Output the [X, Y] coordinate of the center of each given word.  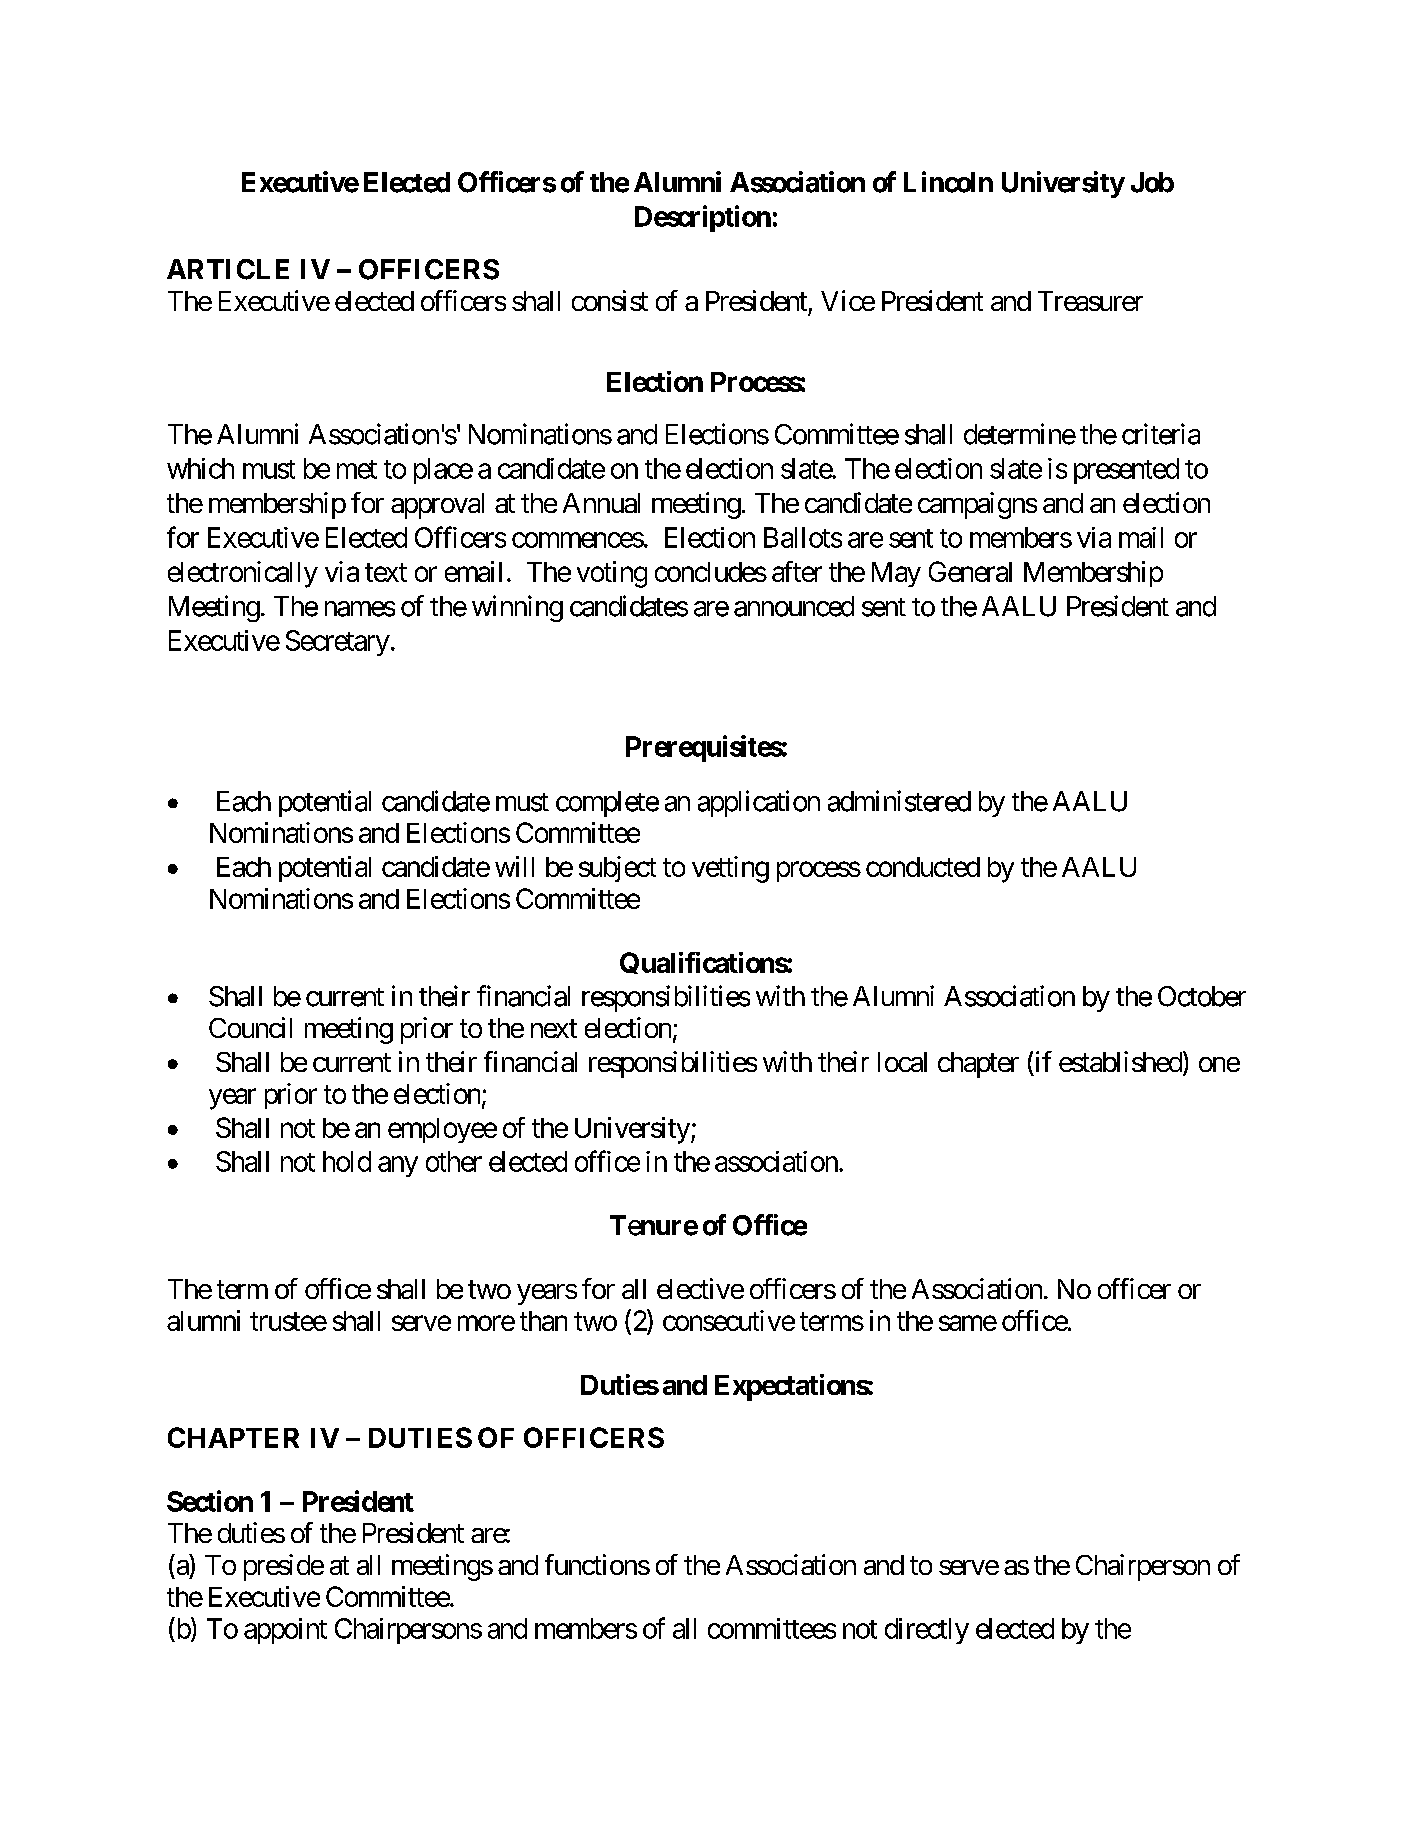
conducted [923, 867]
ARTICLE [228, 269]
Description [703, 218]
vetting [730, 869]
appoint [285, 1631]
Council [250, 1027]
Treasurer [1090, 301]
